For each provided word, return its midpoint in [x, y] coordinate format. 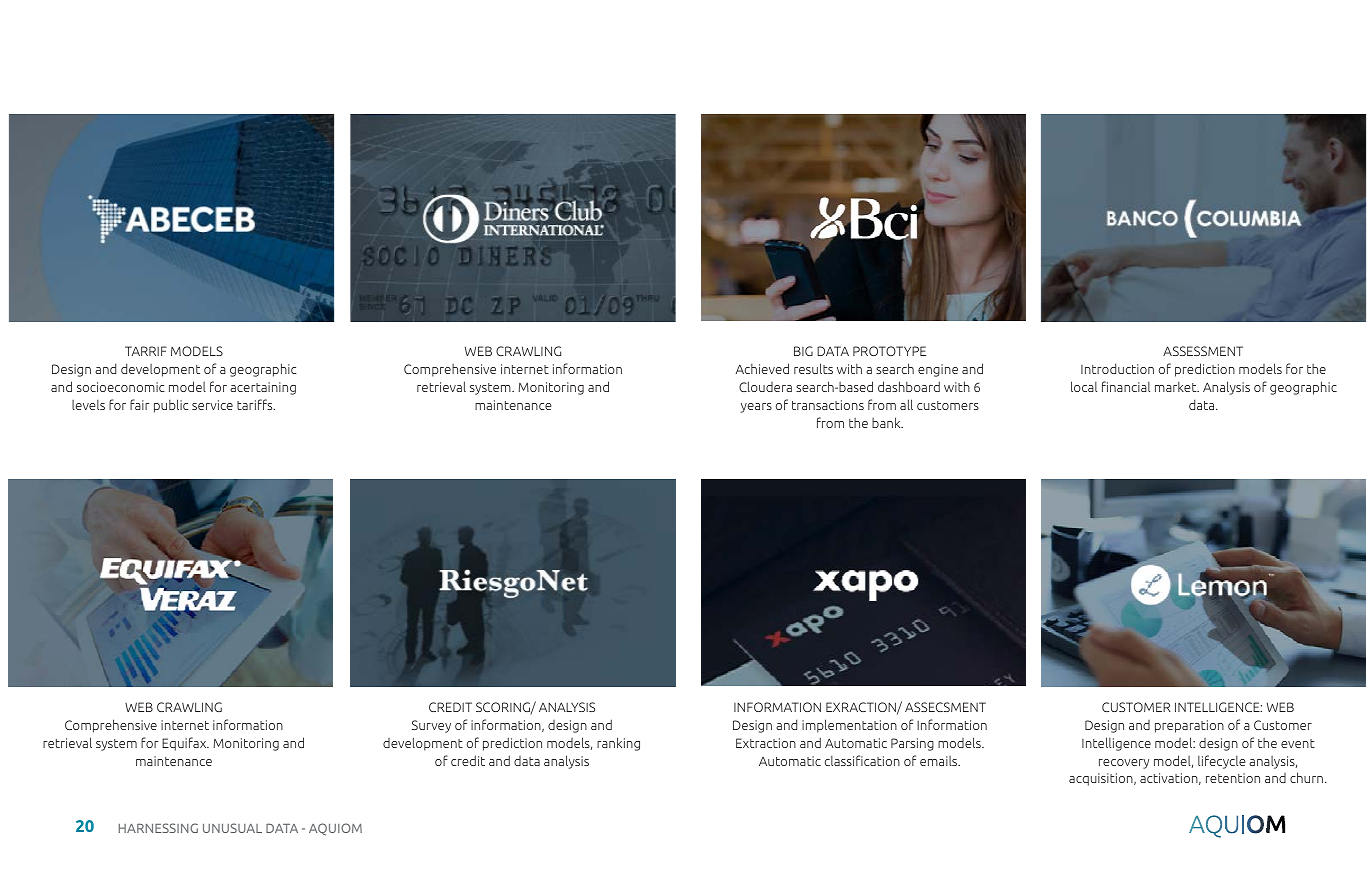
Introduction [1117, 368]
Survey [431, 726]
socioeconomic [121, 387]
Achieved [762, 368]
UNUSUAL [232, 828]
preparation [1189, 726]
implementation [849, 726]
